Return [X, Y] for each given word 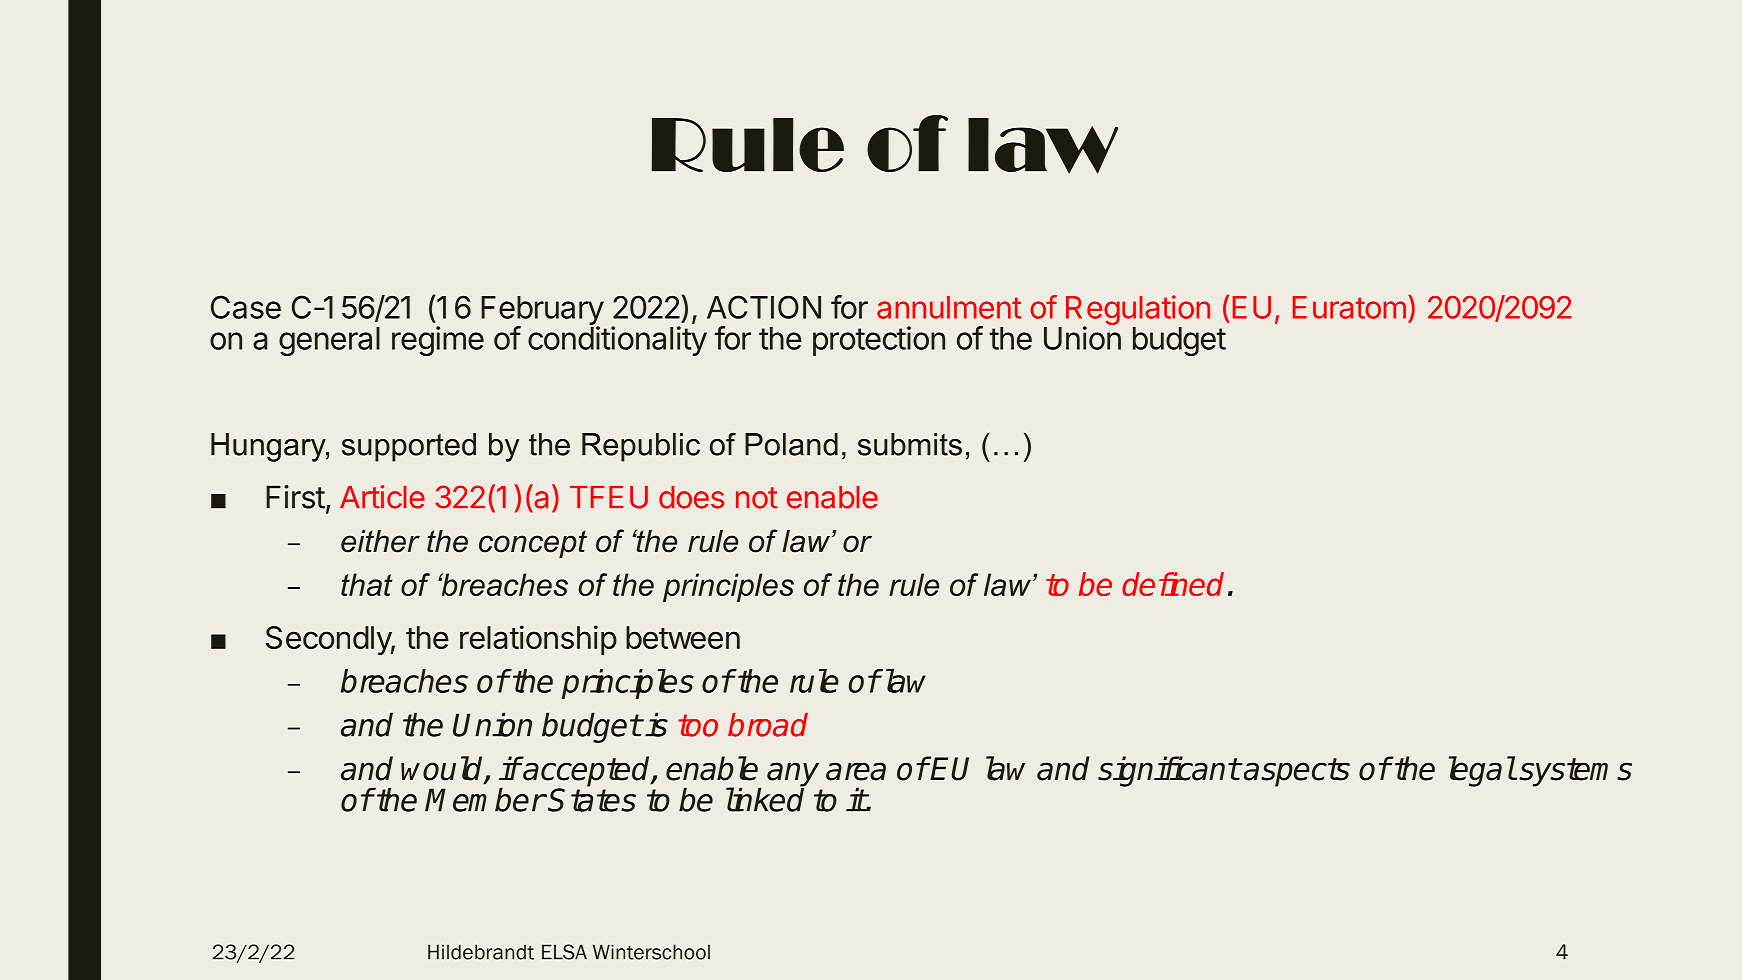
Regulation [1138, 311]
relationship [538, 640]
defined [1173, 584]
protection [879, 341]
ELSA [564, 952]
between [683, 637]
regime [438, 341]
